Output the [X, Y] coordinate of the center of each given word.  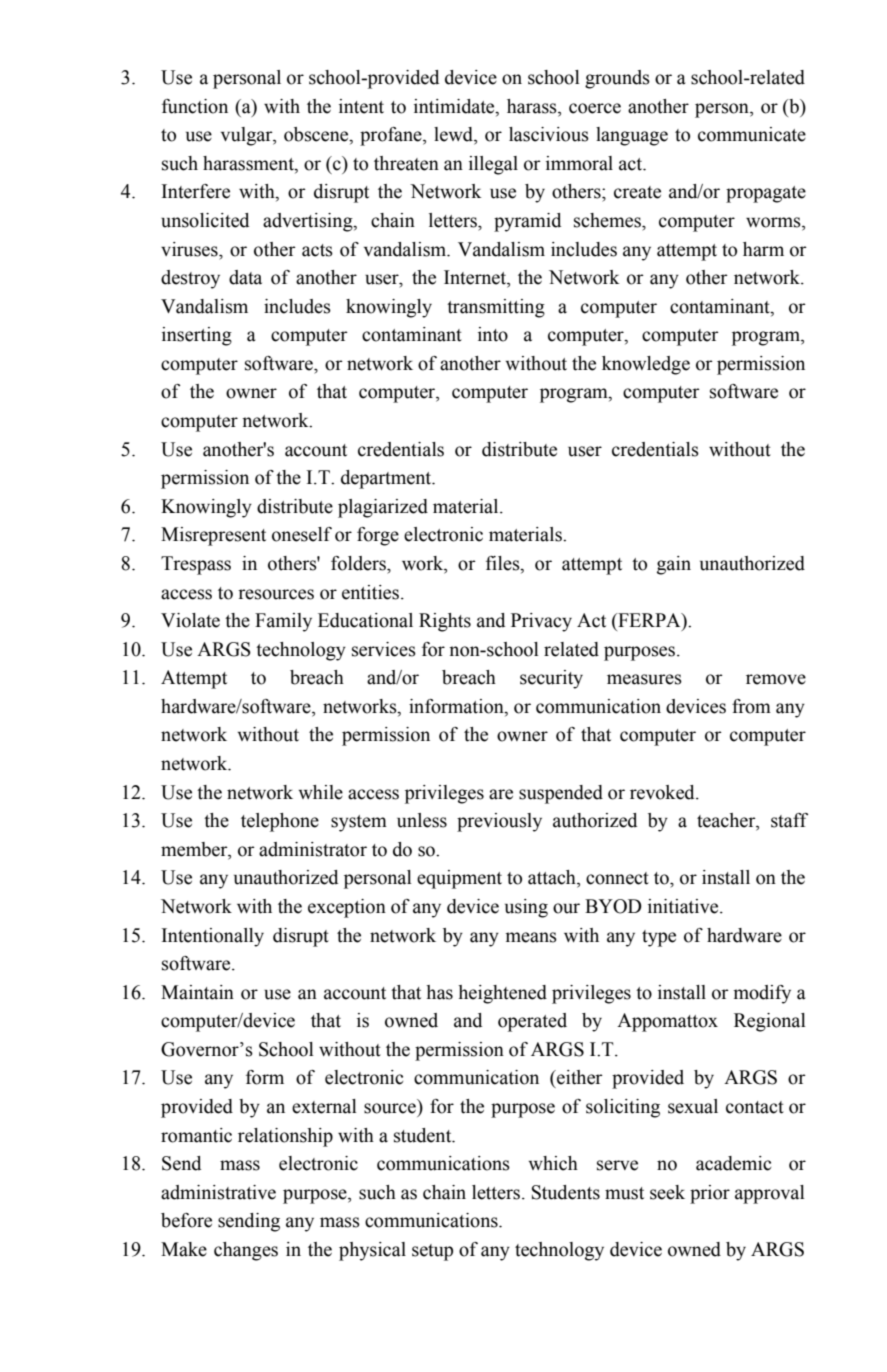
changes [246, 1251]
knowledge [646, 365]
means [531, 937]
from [751, 706]
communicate [752, 134]
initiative [684, 906]
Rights [445, 622]
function [195, 106]
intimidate [455, 106]
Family [283, 622]
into [493, 334]
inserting [197, 336]
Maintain [197, 992]
